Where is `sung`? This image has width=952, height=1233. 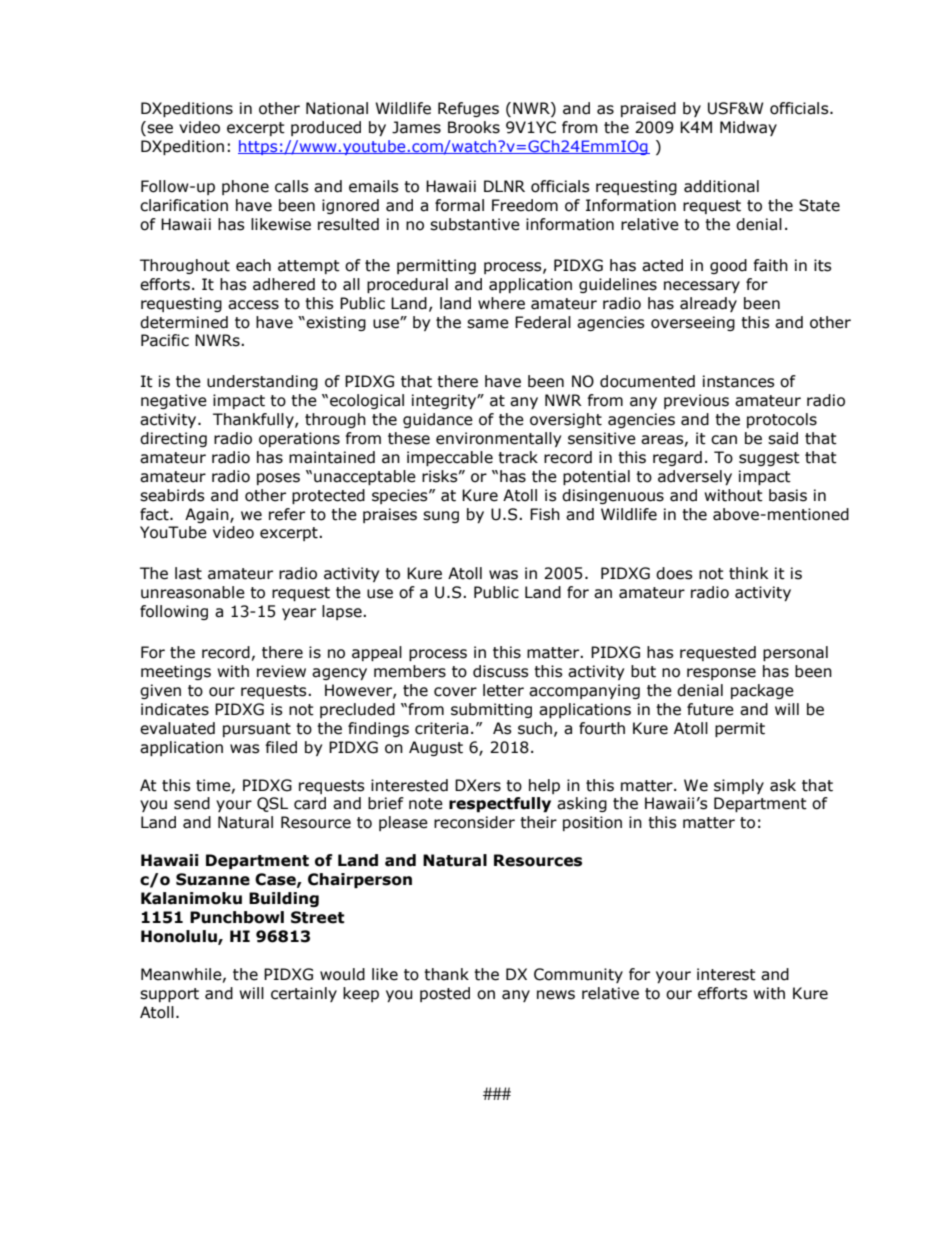 sung is located at coordinates (441, 517).
